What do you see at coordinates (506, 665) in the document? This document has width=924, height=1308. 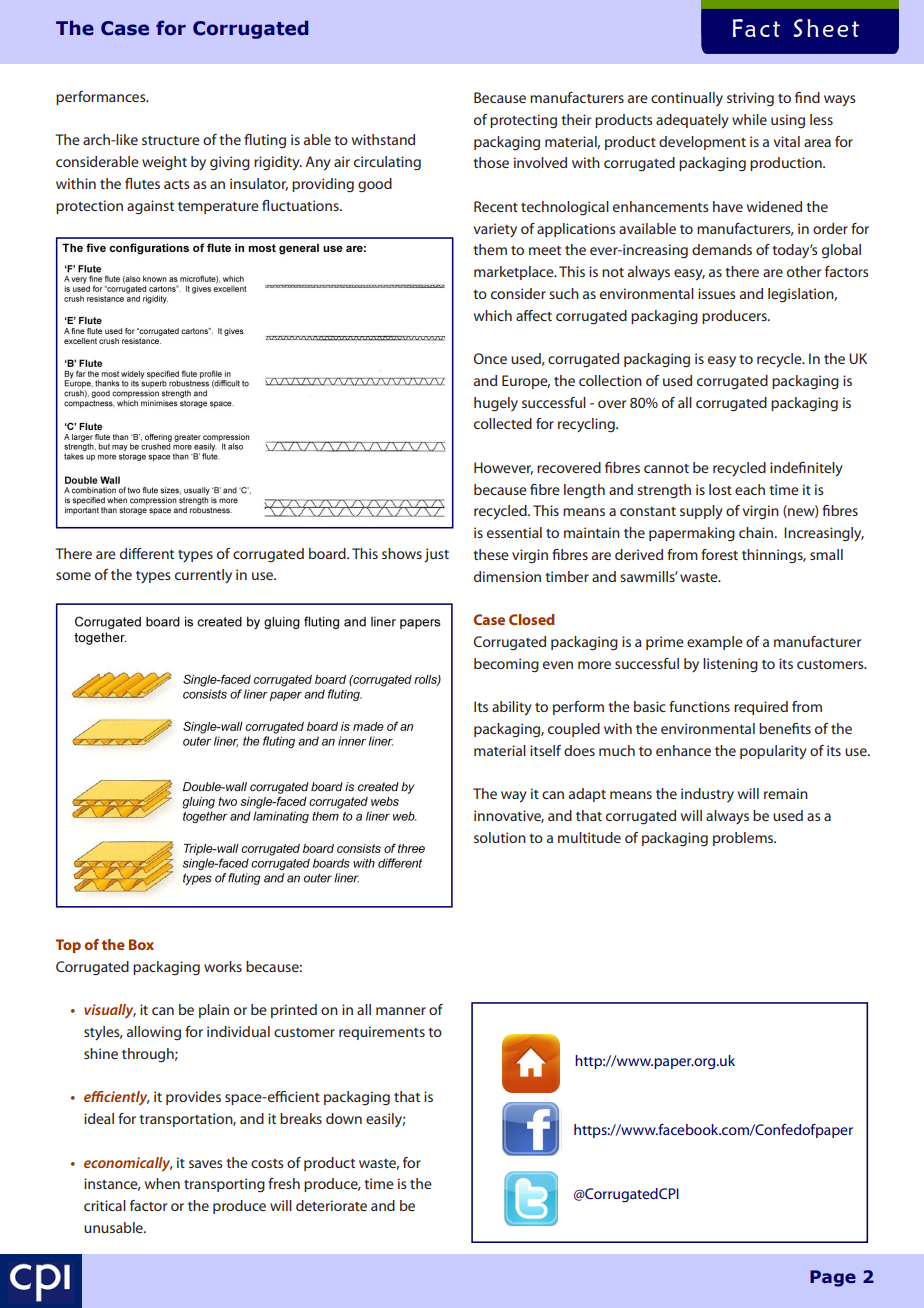 I see `becoming` at bounding box center [506, 665].
